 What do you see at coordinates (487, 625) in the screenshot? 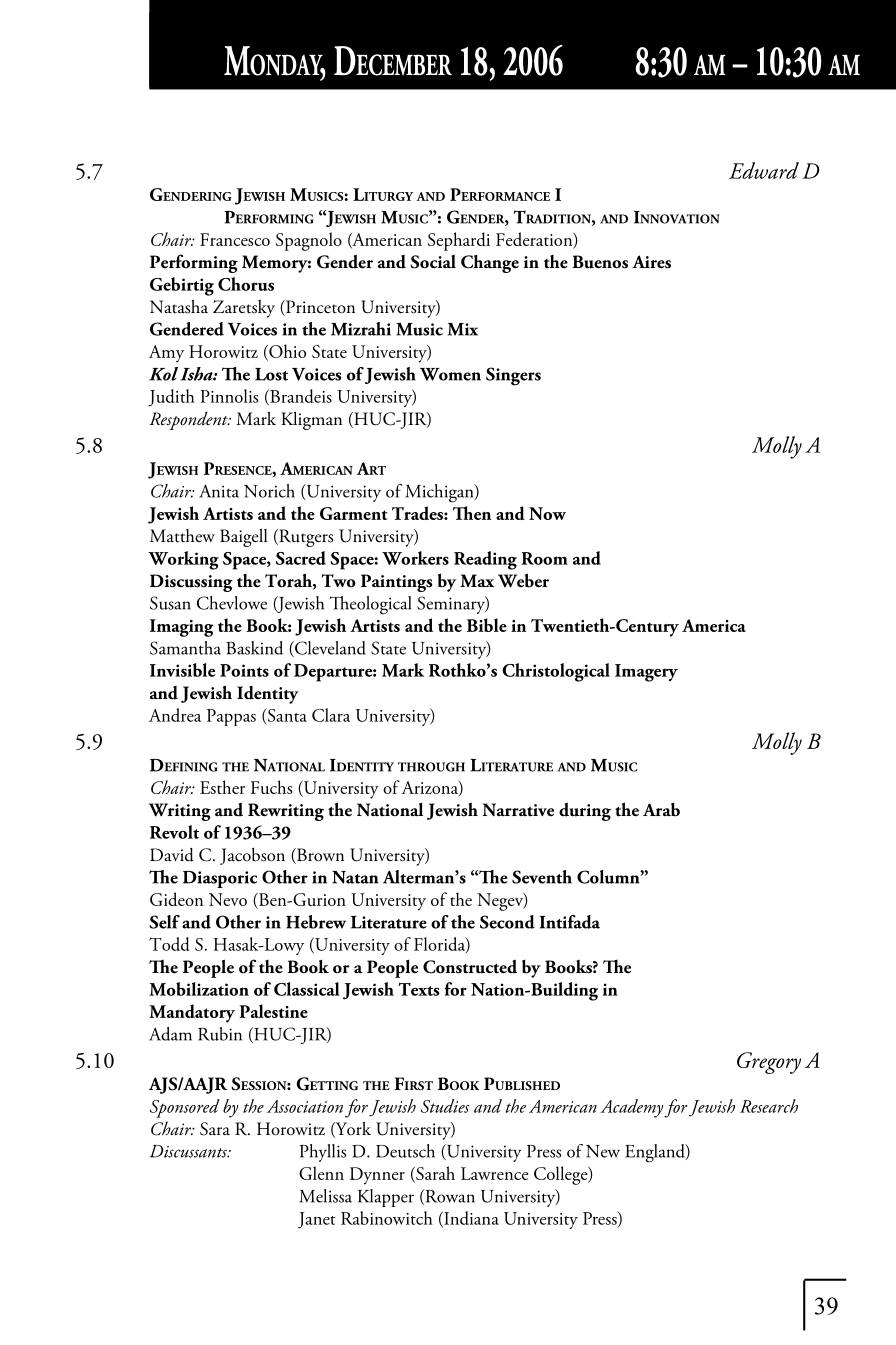
I see `Bible` at bounding box center [487, 625].
